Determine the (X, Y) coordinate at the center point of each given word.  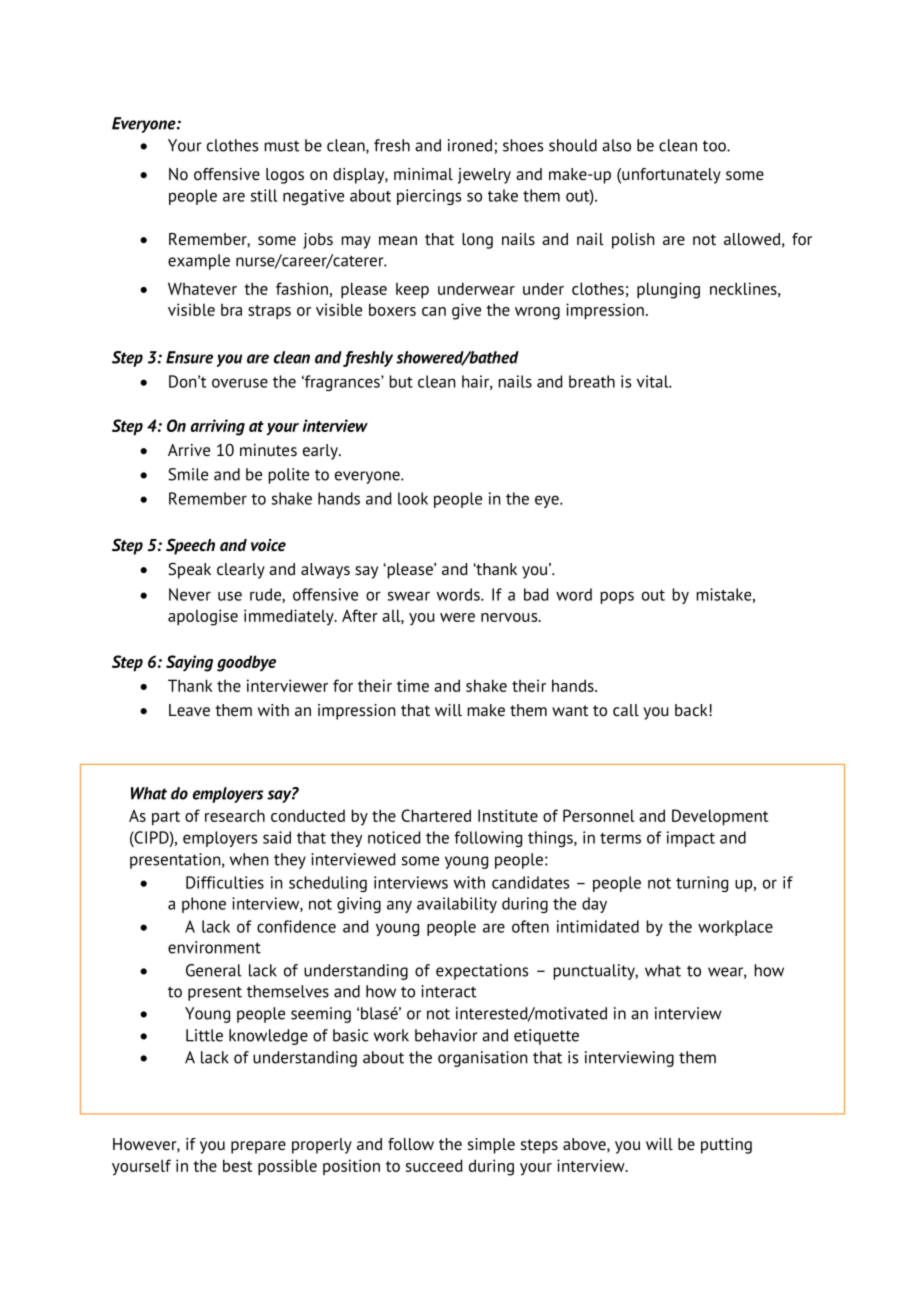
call (626, 710)
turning (702, 884)
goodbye (246, 663)
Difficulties (225, 882)
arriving (218, 427)
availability (457, 905)
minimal (423, 174)
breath (592, 381)
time (413, 685)
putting (726, 1146)
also (616, 145)
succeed (434, 1165)
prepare (258, 1147)
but (401, 381)
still (264, 195)
